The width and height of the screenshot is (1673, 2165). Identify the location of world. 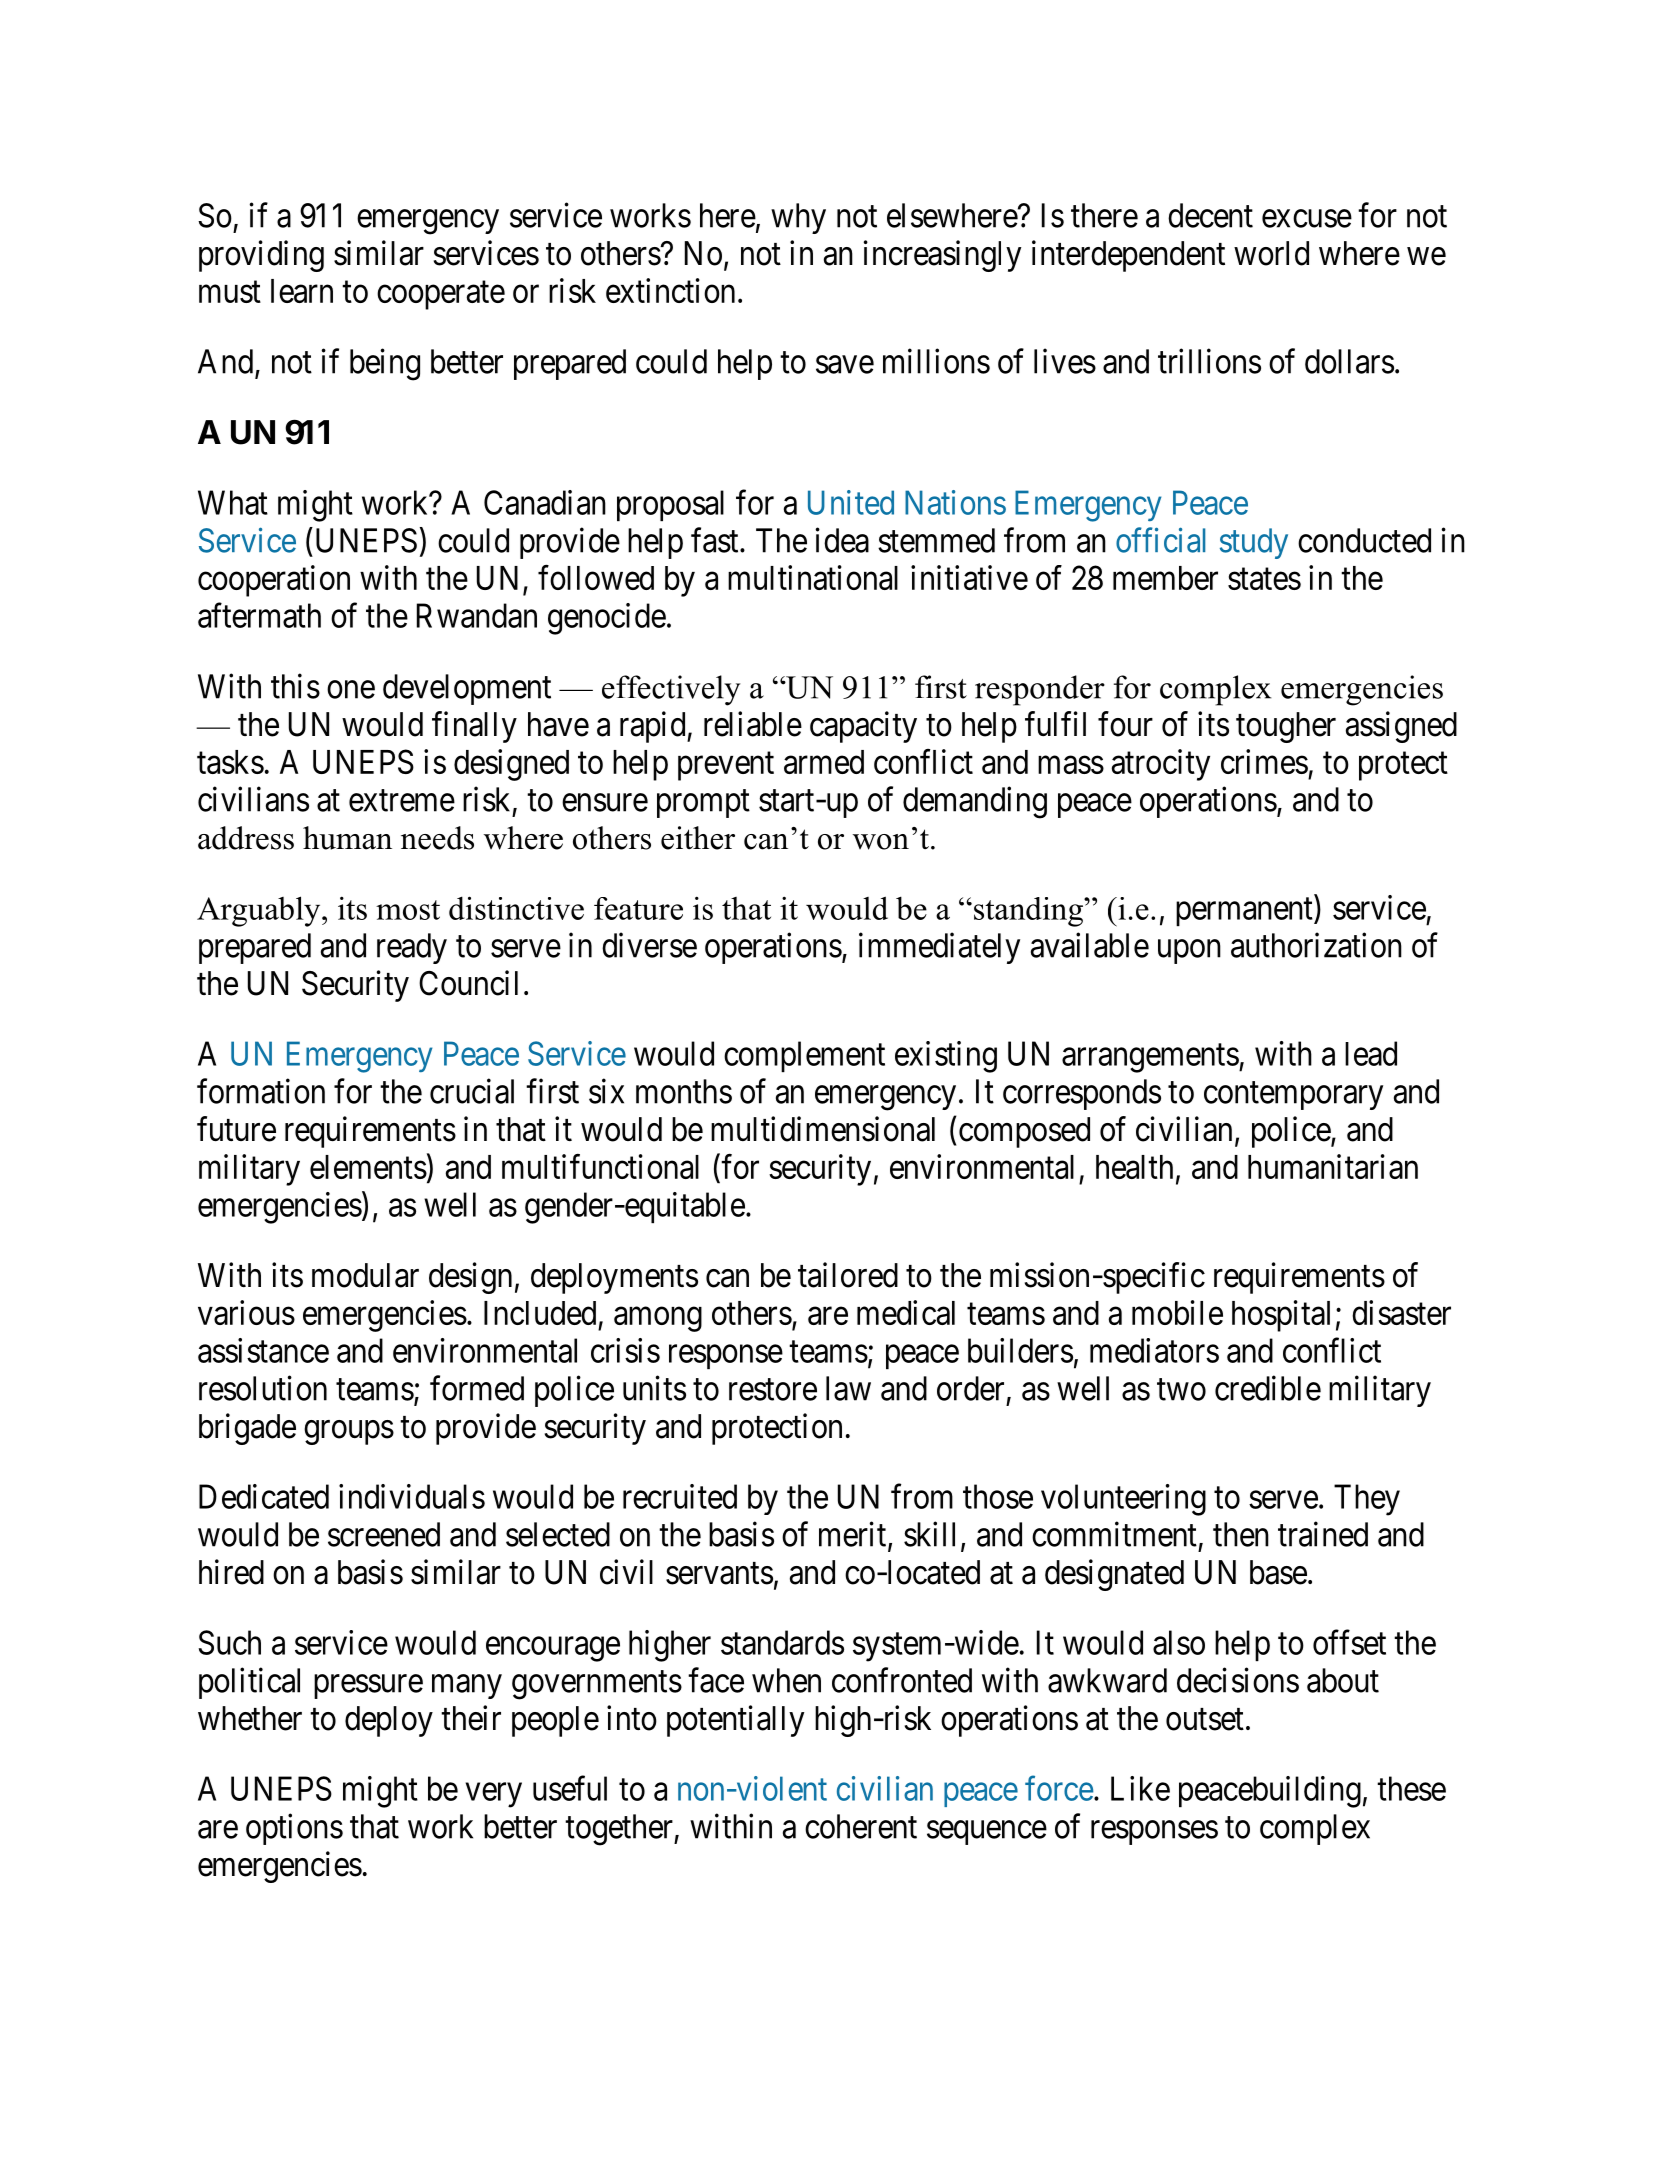
(1271, 253).
